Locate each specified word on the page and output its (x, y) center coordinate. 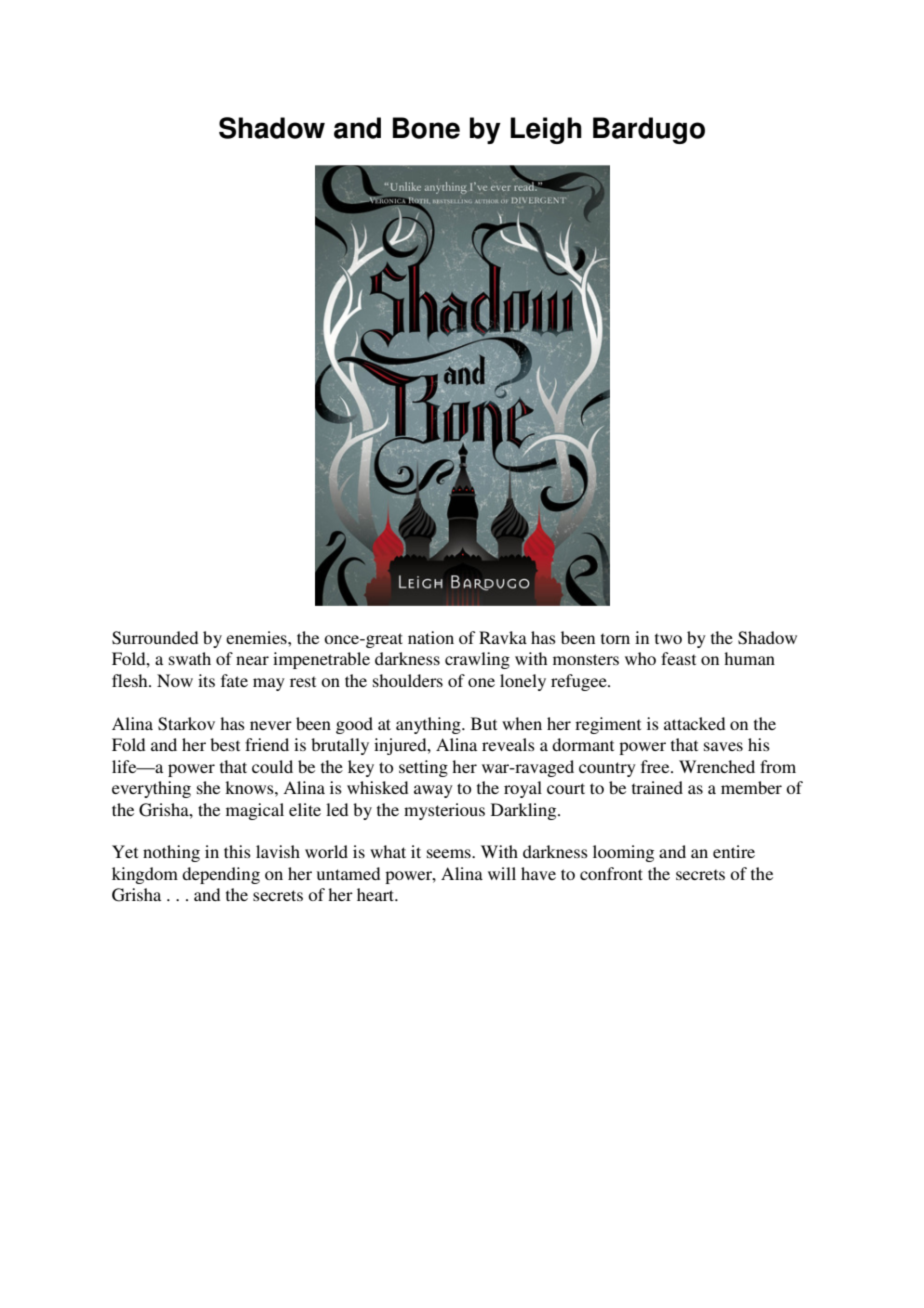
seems (450, 853)
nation (431, 637)
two (668, 638)
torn (615, 638)
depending (221, 875)
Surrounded (155, 638)
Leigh (546, 130)
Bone (426, 128)
